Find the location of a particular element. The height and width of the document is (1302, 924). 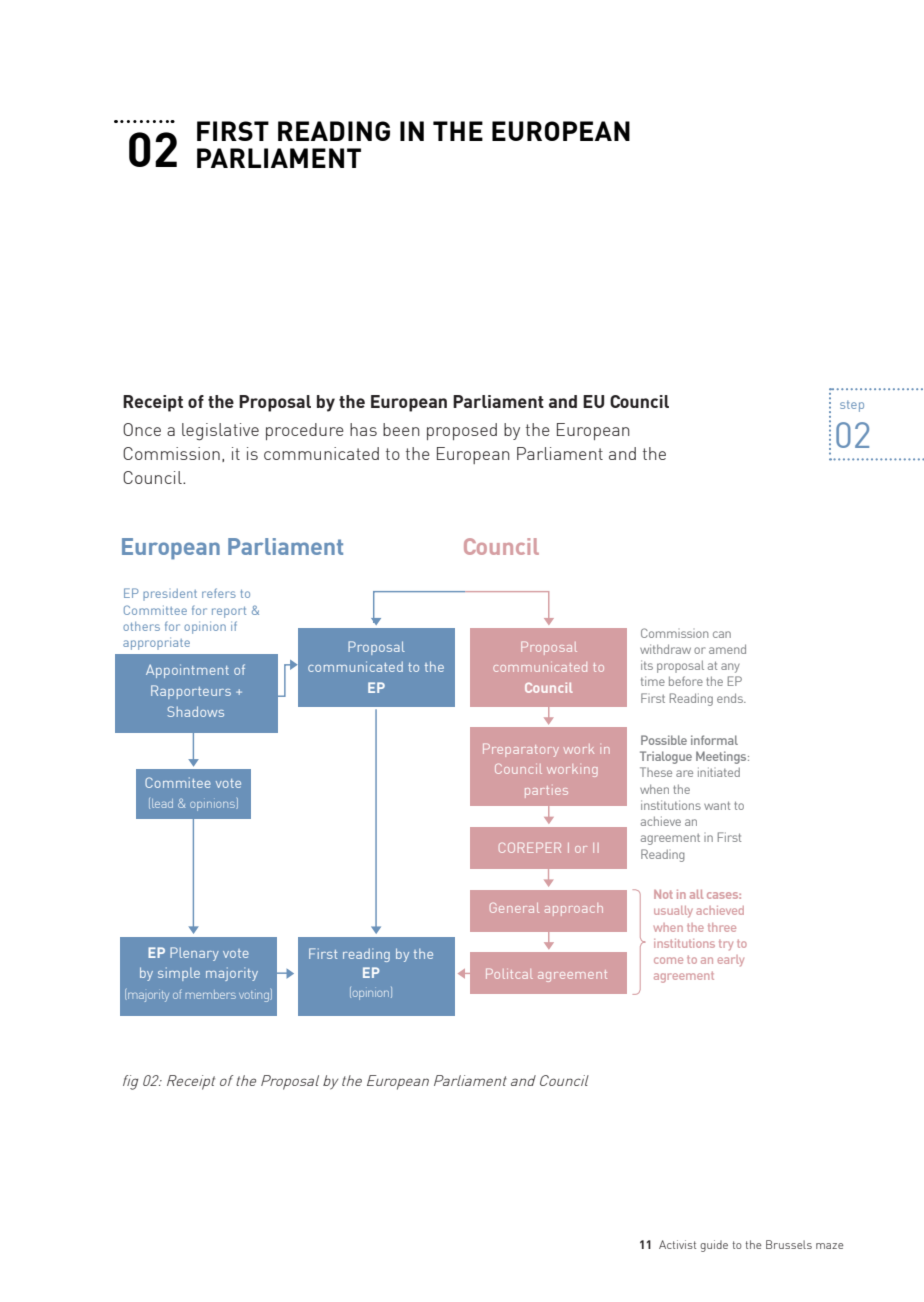

parties is located at coordinates (546, 792).
